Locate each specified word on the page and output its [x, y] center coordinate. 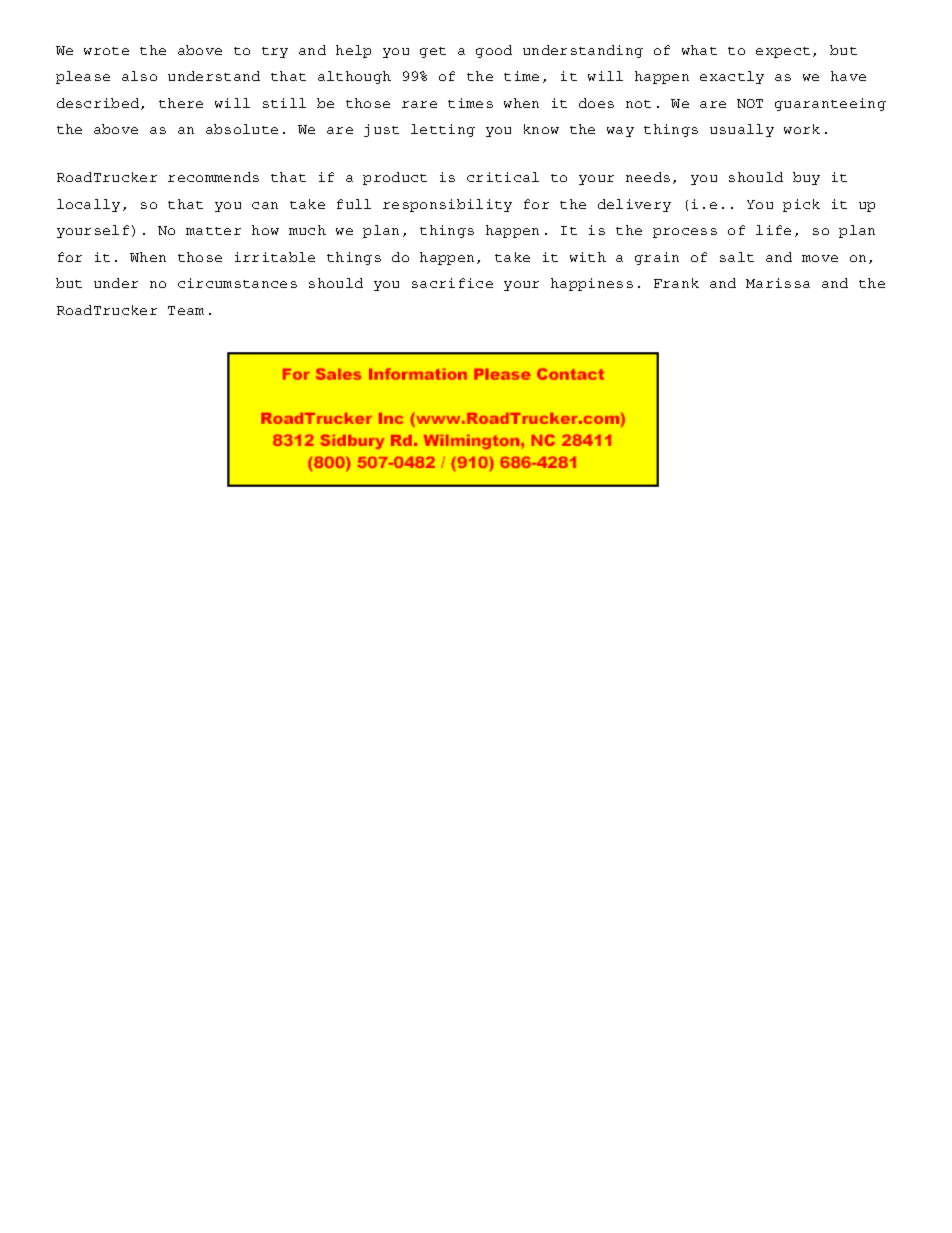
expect [783, 52]
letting [443, 130]
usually [742, 130]
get [433, 52]
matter [213, 231]
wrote [106, 51]
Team [186, 310]
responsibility [447, 205]
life [773, 230]
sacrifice [452, 283]
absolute [242, 129]
